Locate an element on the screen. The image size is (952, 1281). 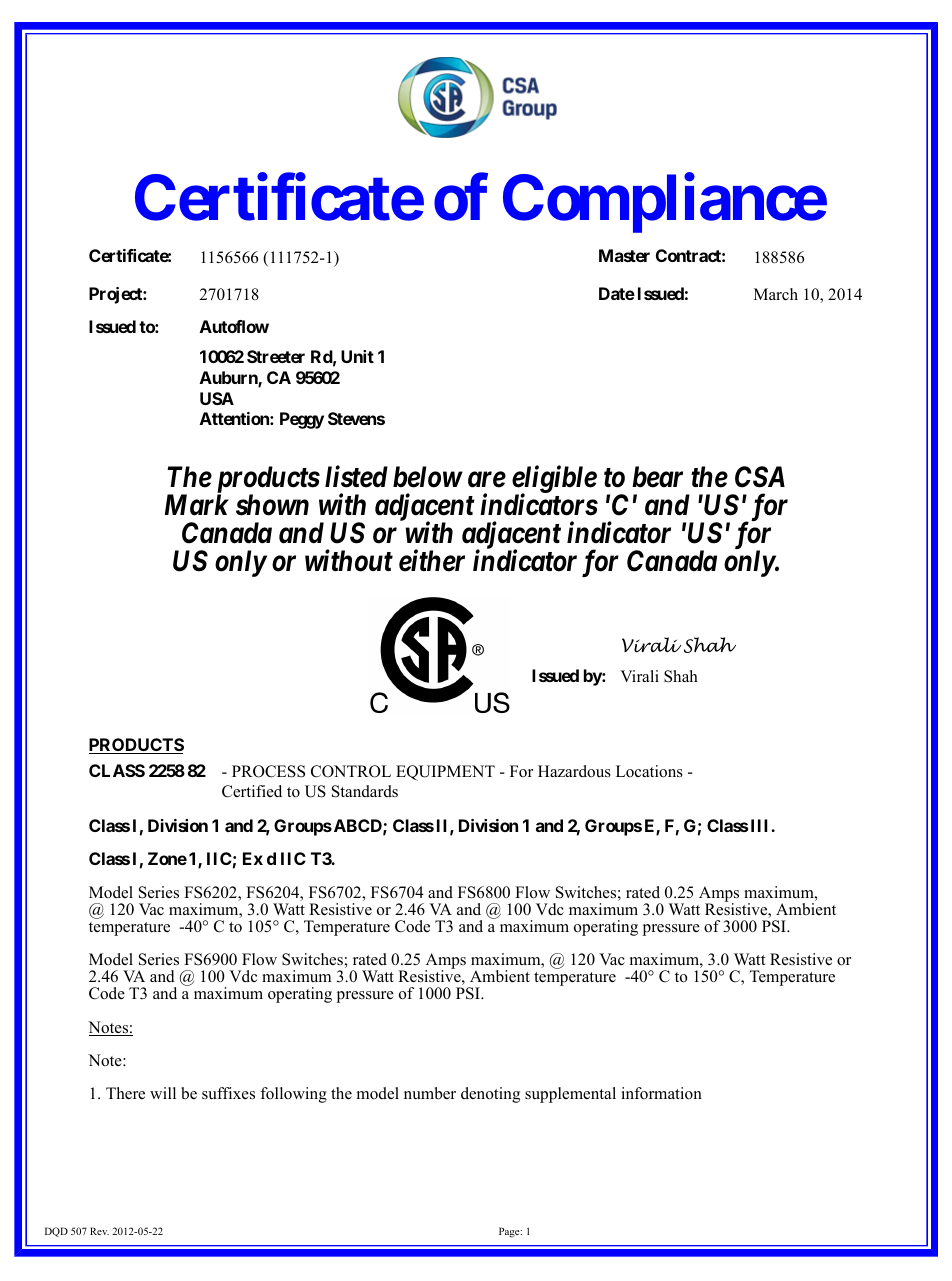
Rev is located at coordinates (99, 1231).
